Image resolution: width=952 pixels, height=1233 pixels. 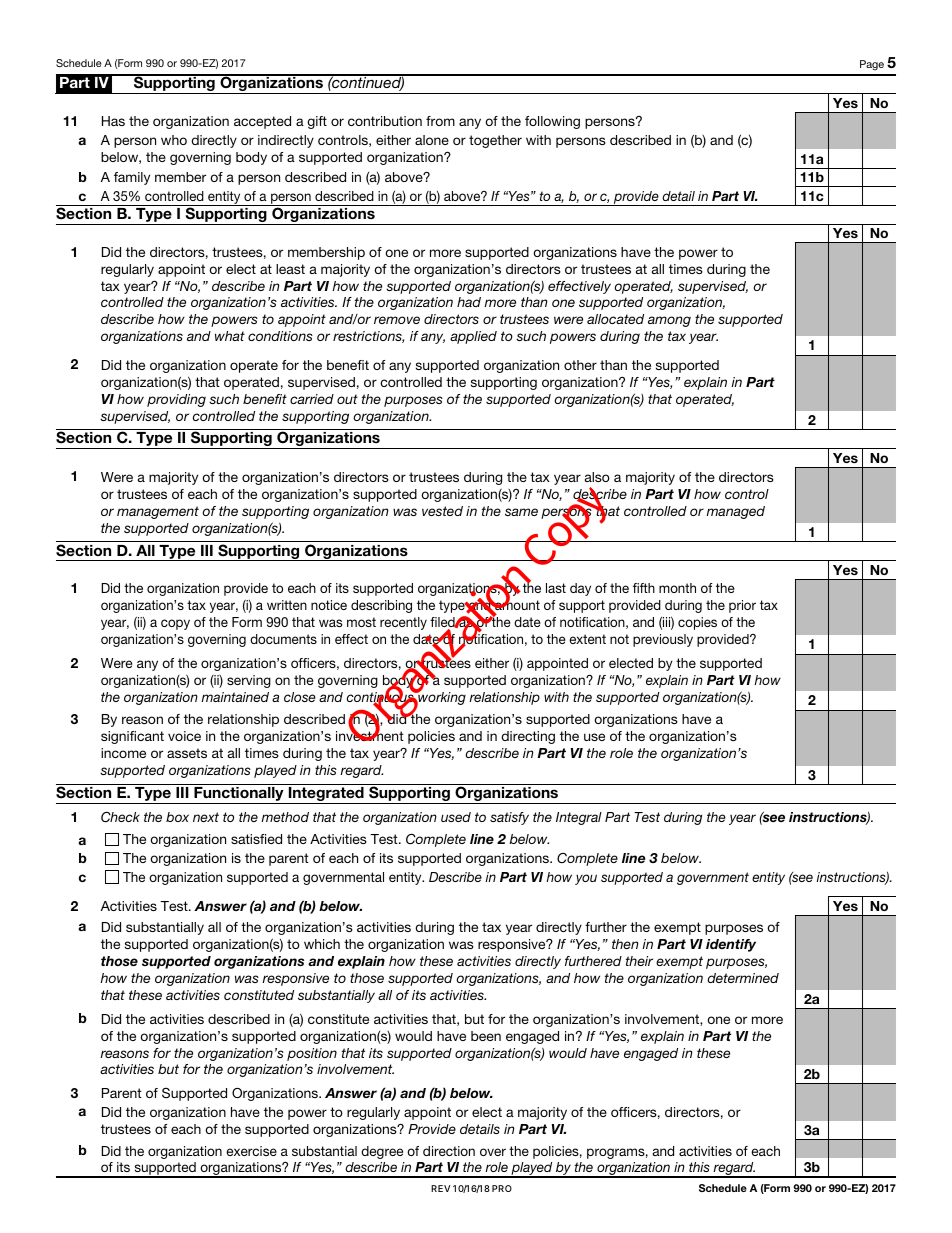 I want to click on Page, so click(x=872, y=65).
